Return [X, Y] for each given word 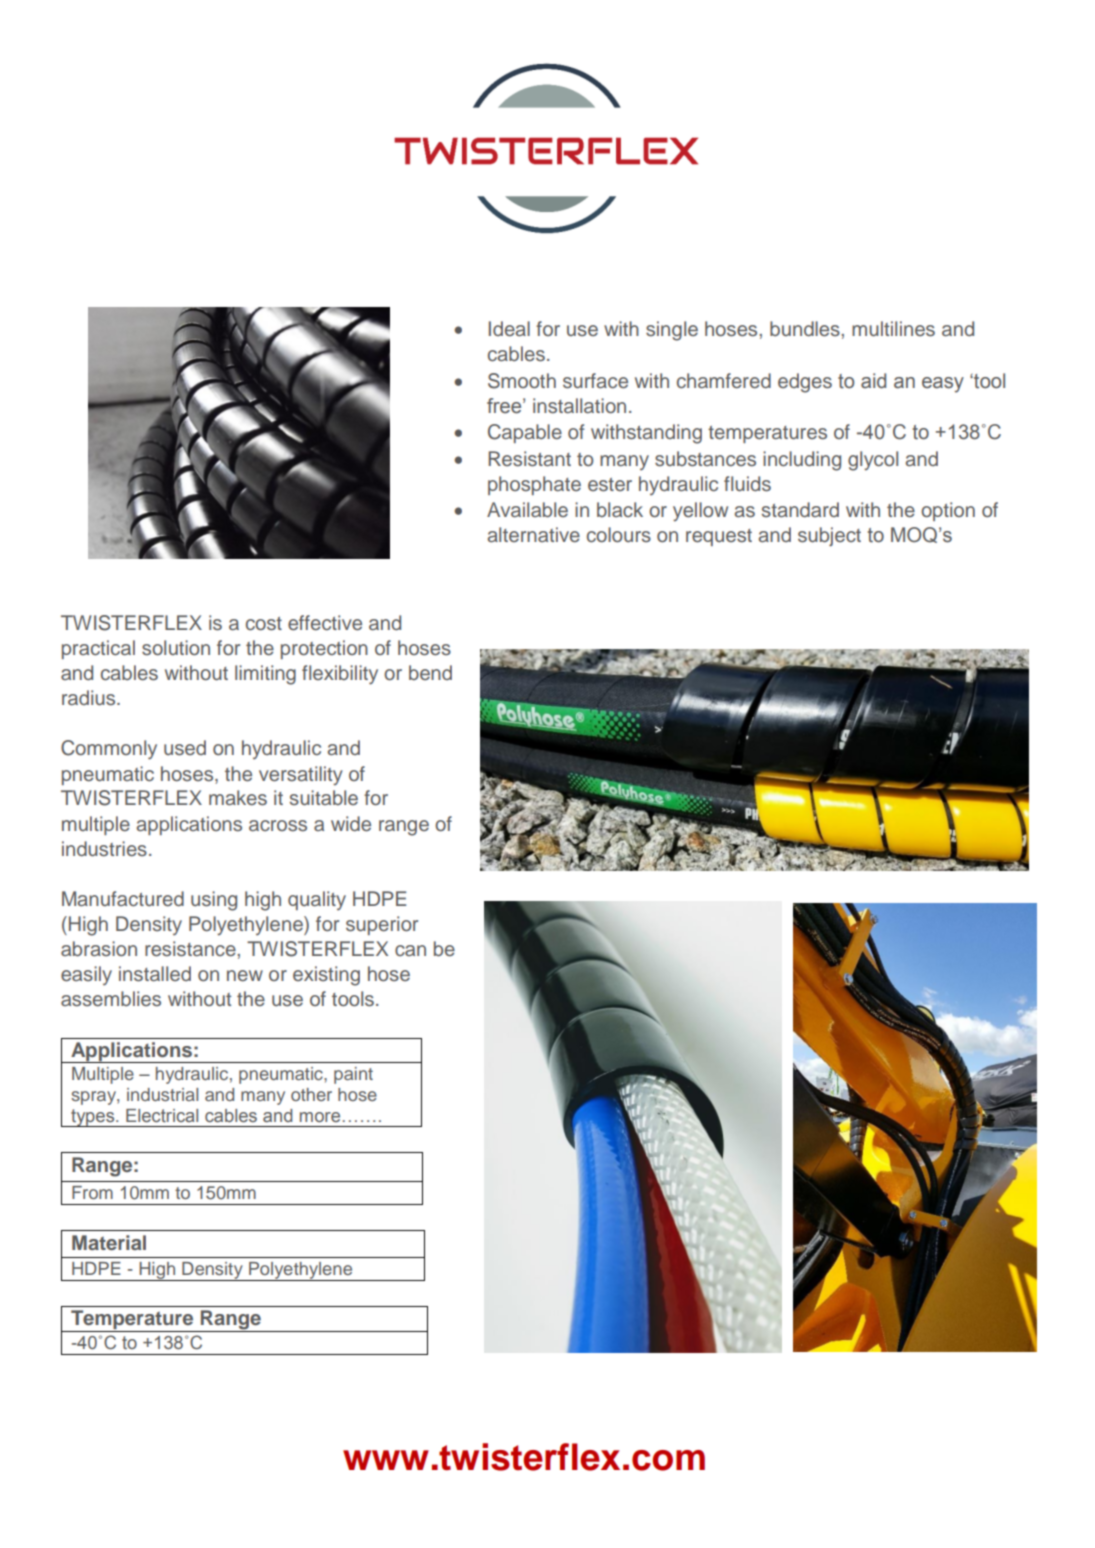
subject [829, 536]
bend [430, 673]
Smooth [522, 381]
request [719, 537]
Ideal [509, 329]
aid [873, 381]
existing [326, 976]
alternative [533, 535]
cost [264, 624]
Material [109, 1242]
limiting [265, 675]
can [410, 950]
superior [382, 925]
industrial [162, 1094]
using [214, 901]
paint [353, 1075]
